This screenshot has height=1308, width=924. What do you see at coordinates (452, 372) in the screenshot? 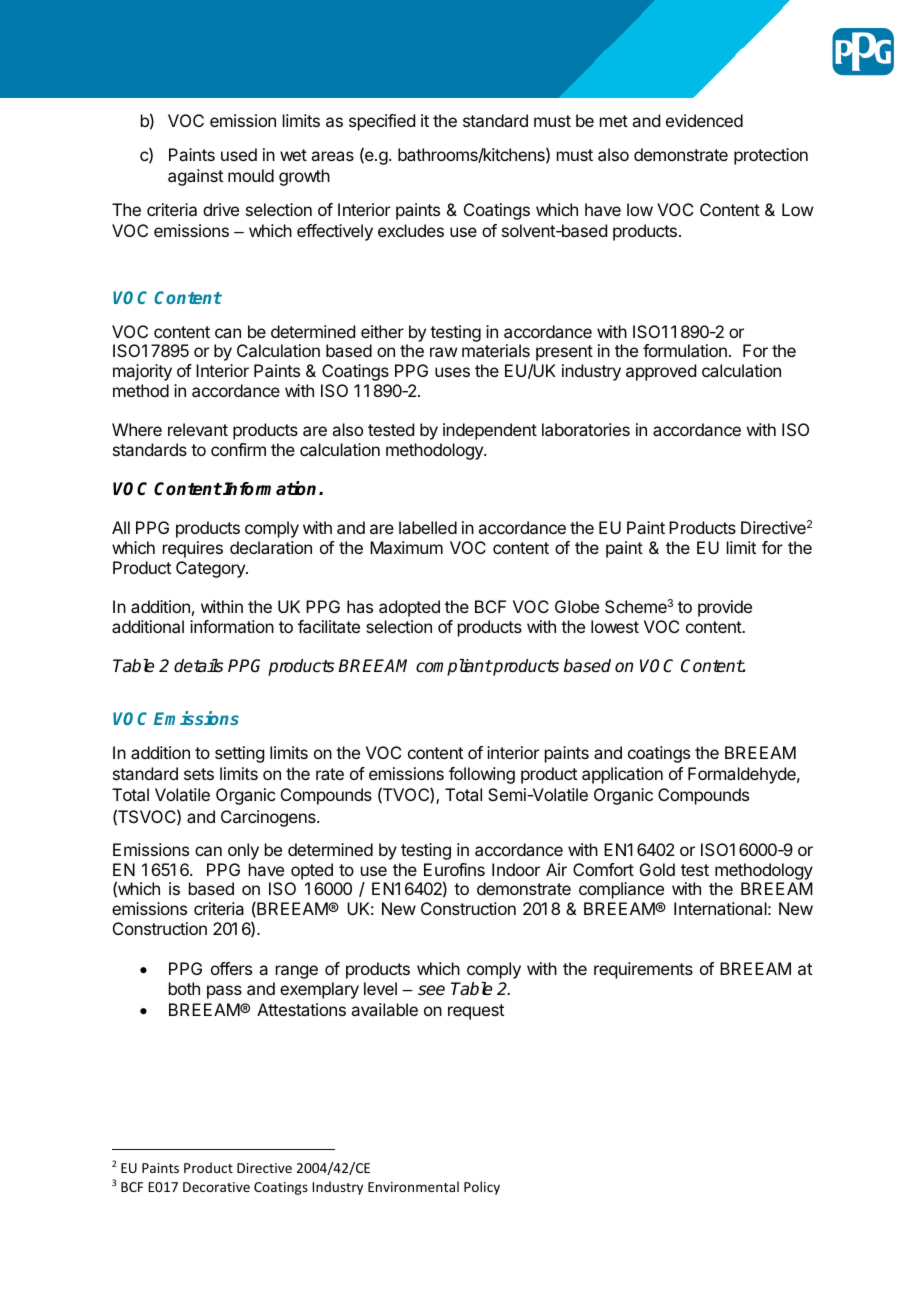
I see `uses` at bounding box center [452, 372].
